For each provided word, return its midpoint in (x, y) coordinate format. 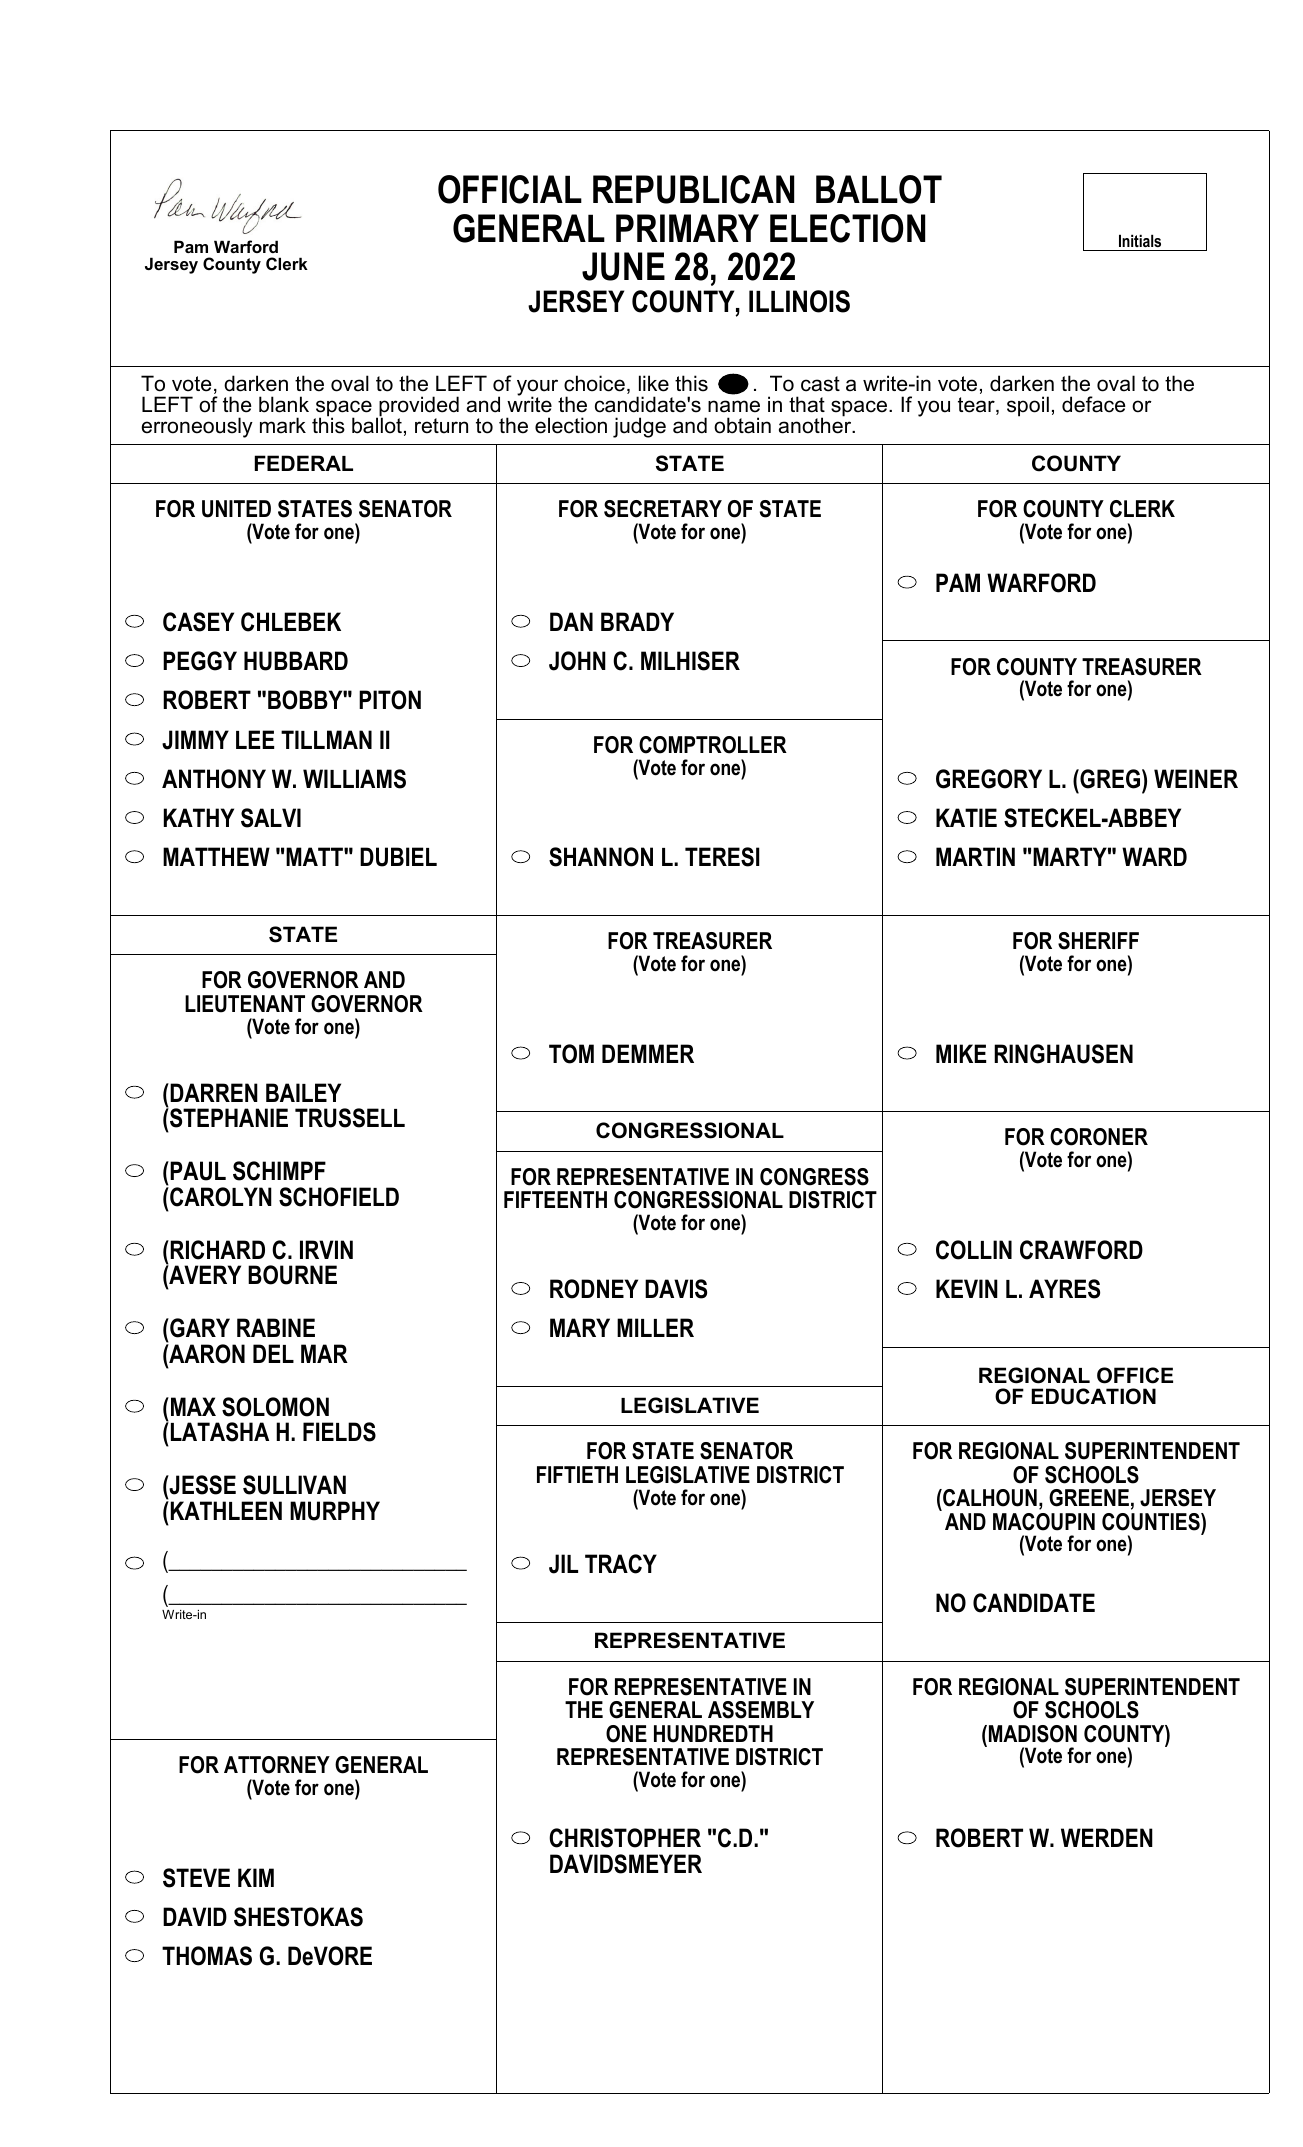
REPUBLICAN (693, 189)
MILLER (655, 1327)
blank (284, 404)
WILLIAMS (354, 779)
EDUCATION (1093, 1396)
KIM (256, 1877)
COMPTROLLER (713, 745)
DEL (273, 1353)
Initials (1140, 240)
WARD (1154, 856)
